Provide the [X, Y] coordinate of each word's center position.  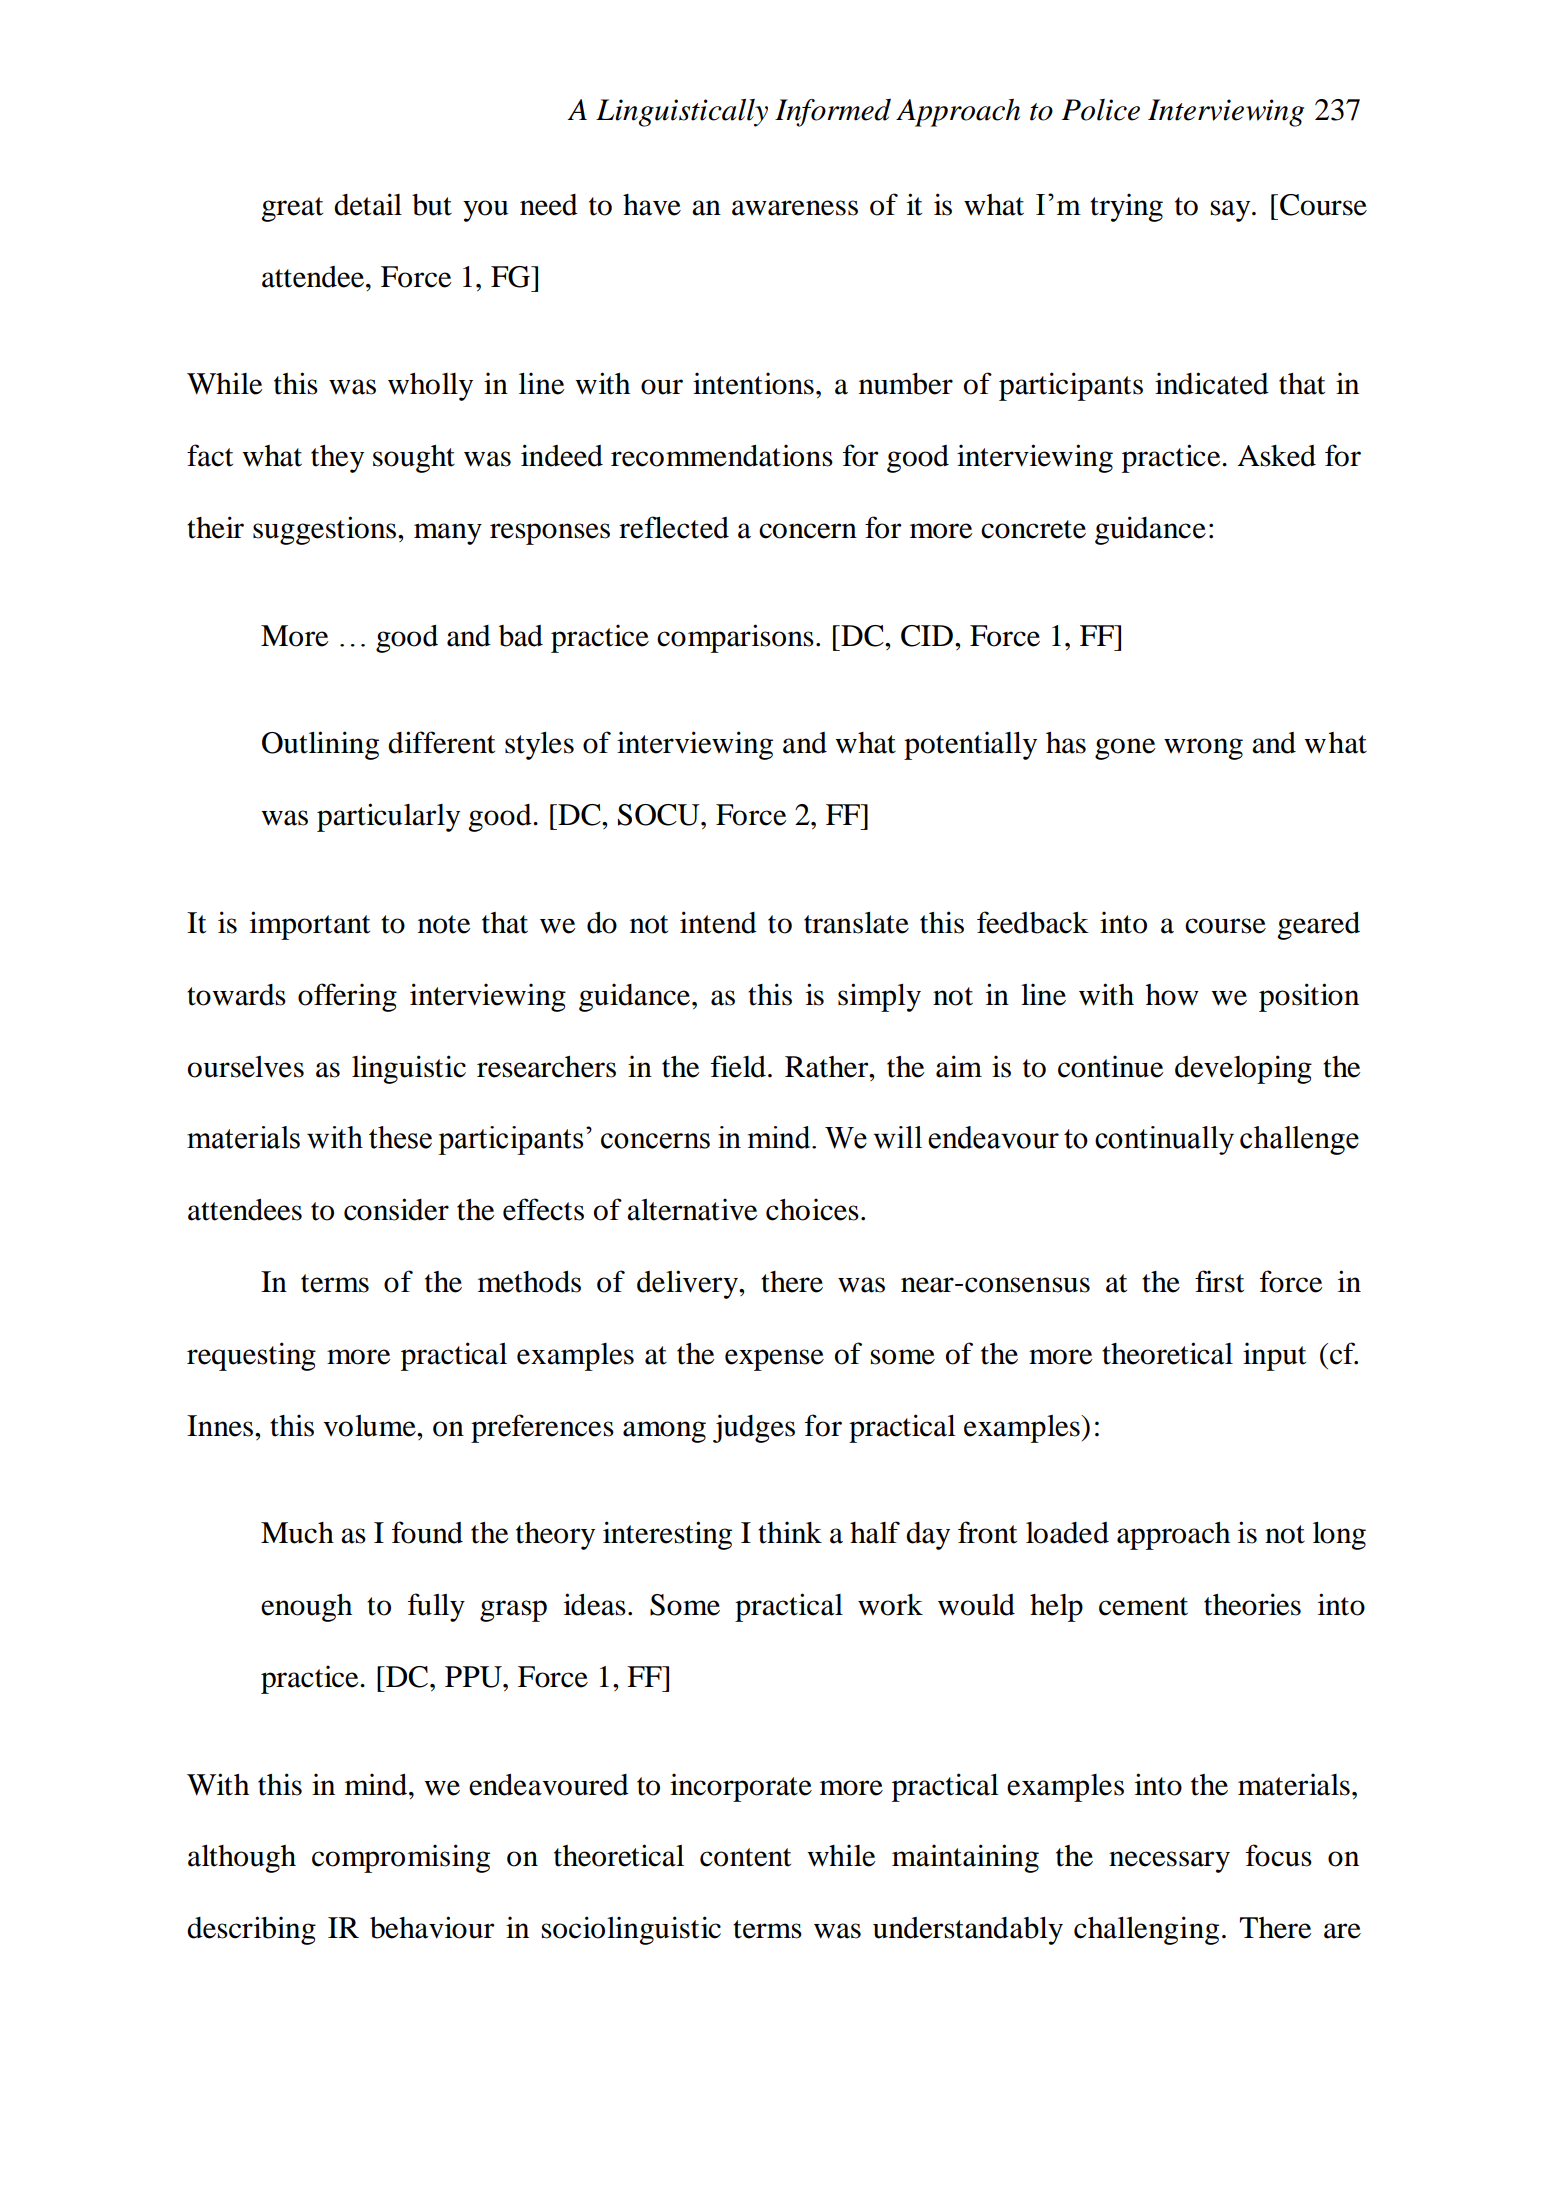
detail [368, 204]
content [745, 1857]
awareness [795, 208]
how [1172, 995]
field [738, 1066]
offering [347, 997]
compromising [401, 1858]
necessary [1169, 1862]
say [1232, 211]
